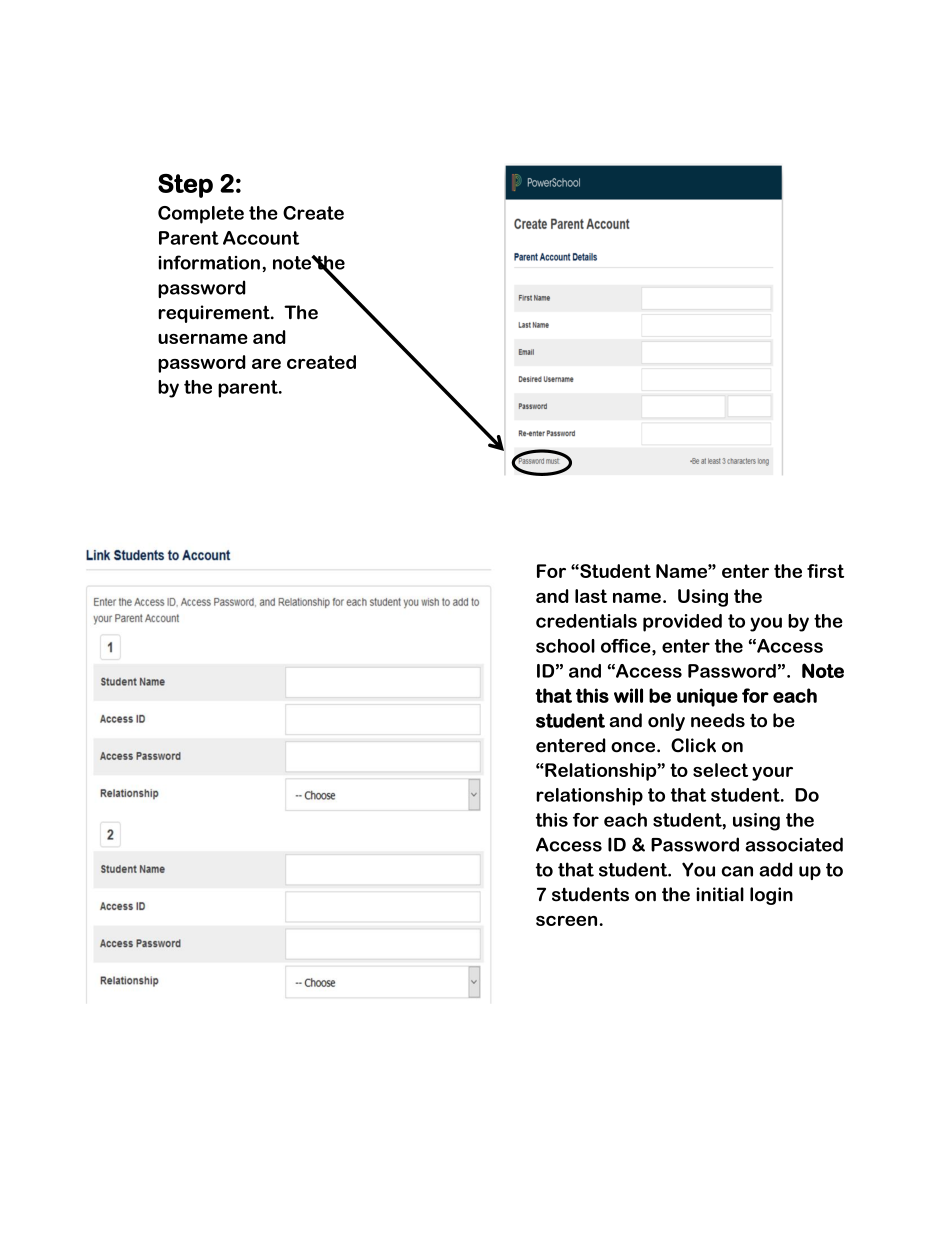 This image has width=952, height=1233. What do you see at coordinates (209, 262) in the image?
I see `information` at bounding box center [209, 262].
